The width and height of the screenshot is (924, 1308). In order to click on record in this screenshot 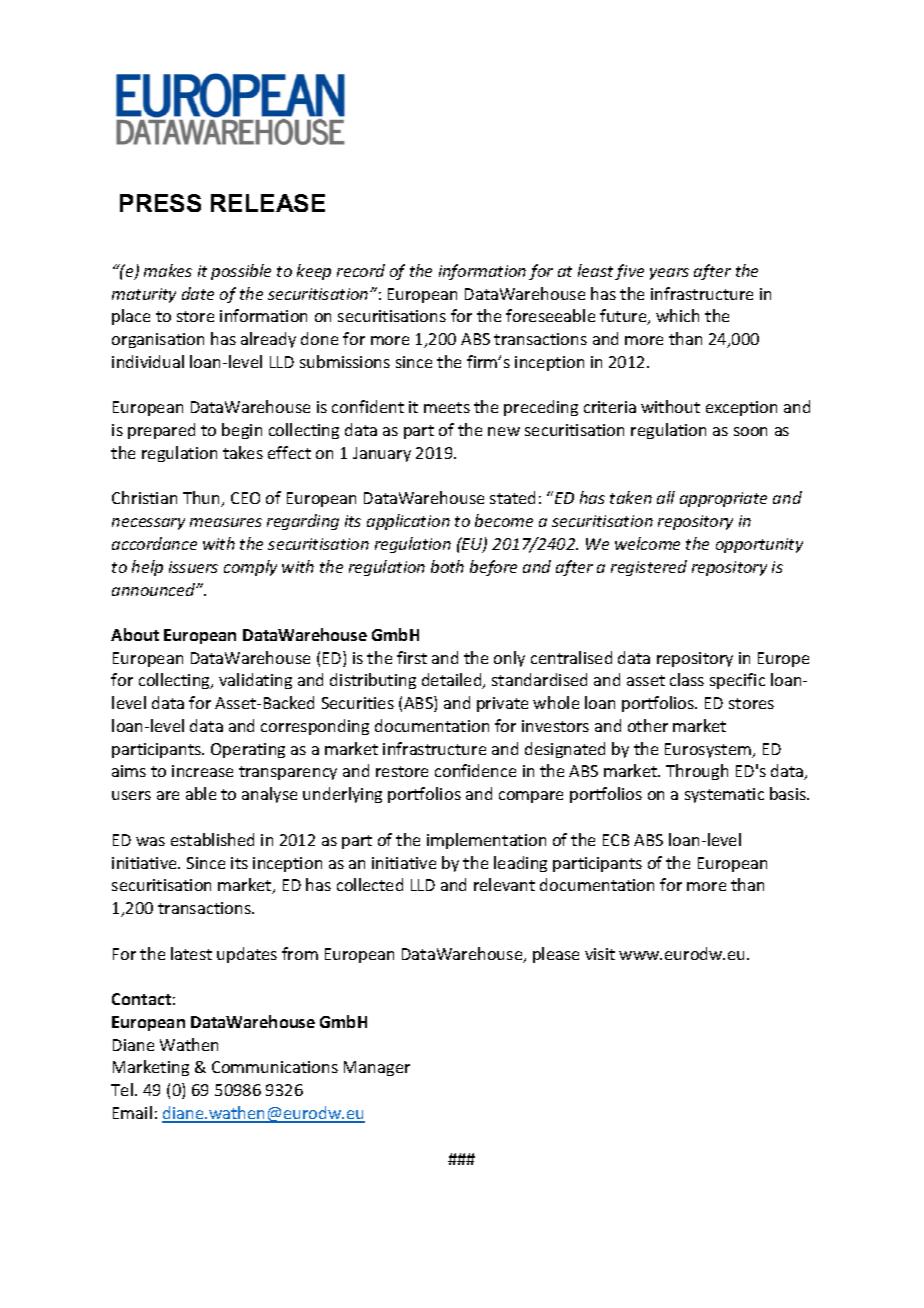, I will do `click(361, 270)`.
